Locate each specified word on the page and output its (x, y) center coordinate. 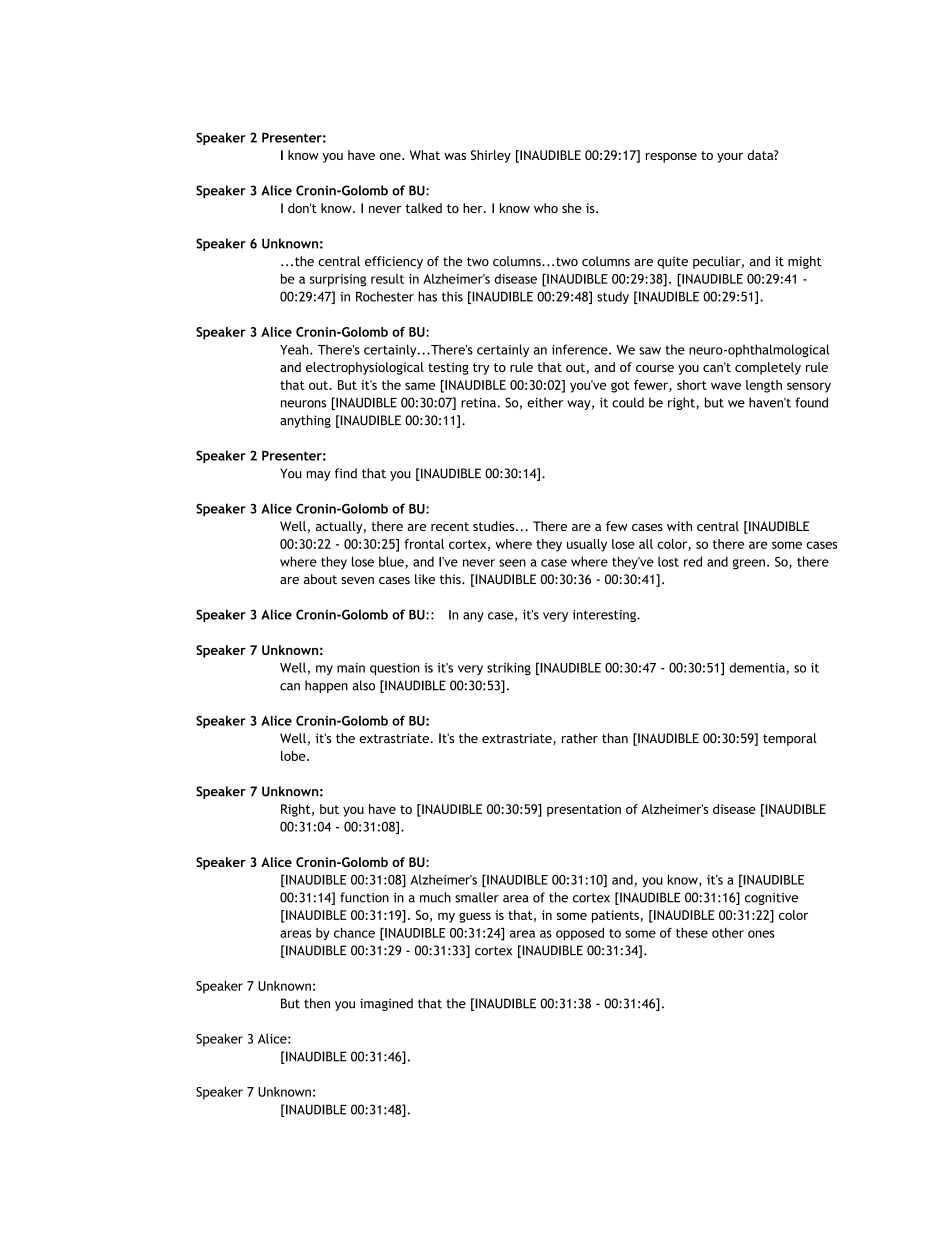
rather (580, 738)
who (546, 208)
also (363, 685)
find (345, 473)
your (730, 158)
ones (761, 934)
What (425, 155)
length (764, 386)
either (545, 402)
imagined (386, 1004)
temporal (790, 739)
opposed (580, 934)
